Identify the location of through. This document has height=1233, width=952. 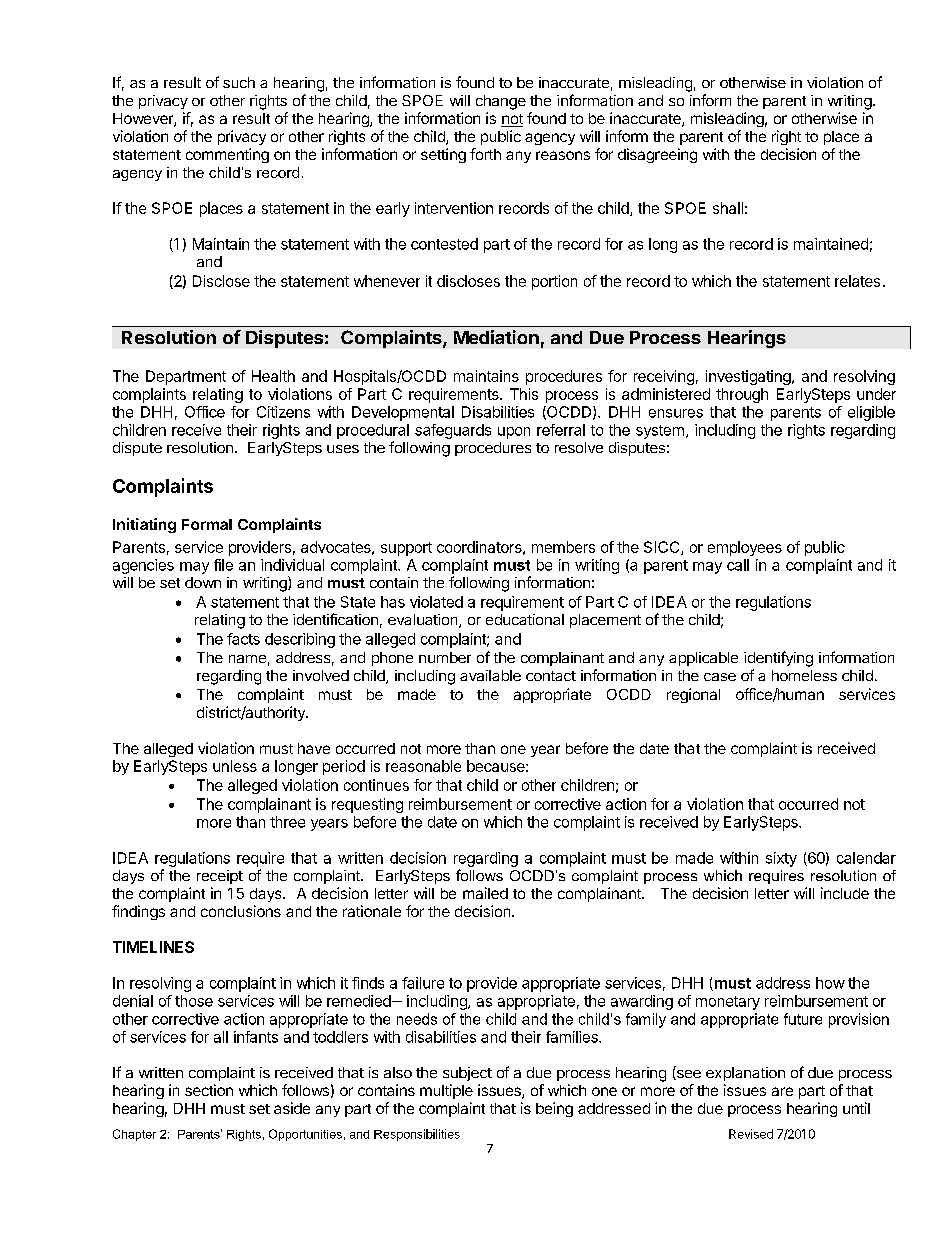
(742, 395).
